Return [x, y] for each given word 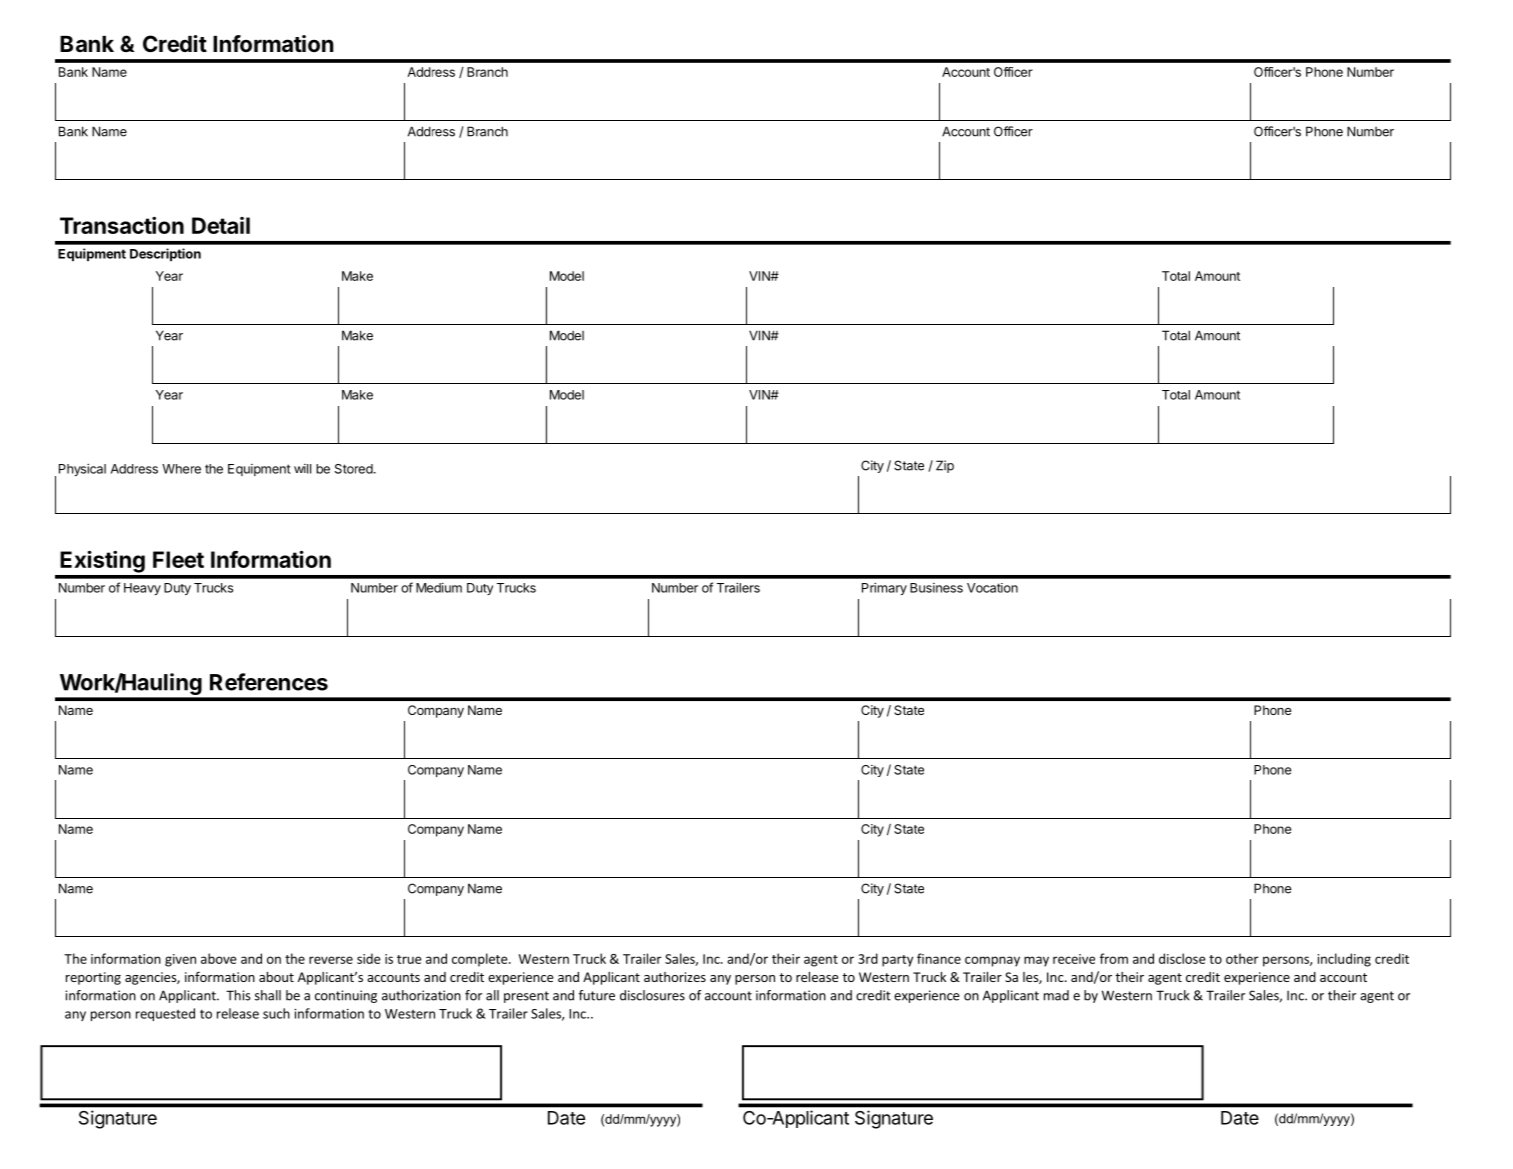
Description [165, 254]
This [238, 995]
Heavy [142, 589]
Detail [221, 225]
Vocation [992, 588]
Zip [945, 466]
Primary [884, 588]
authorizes [675, 977]
